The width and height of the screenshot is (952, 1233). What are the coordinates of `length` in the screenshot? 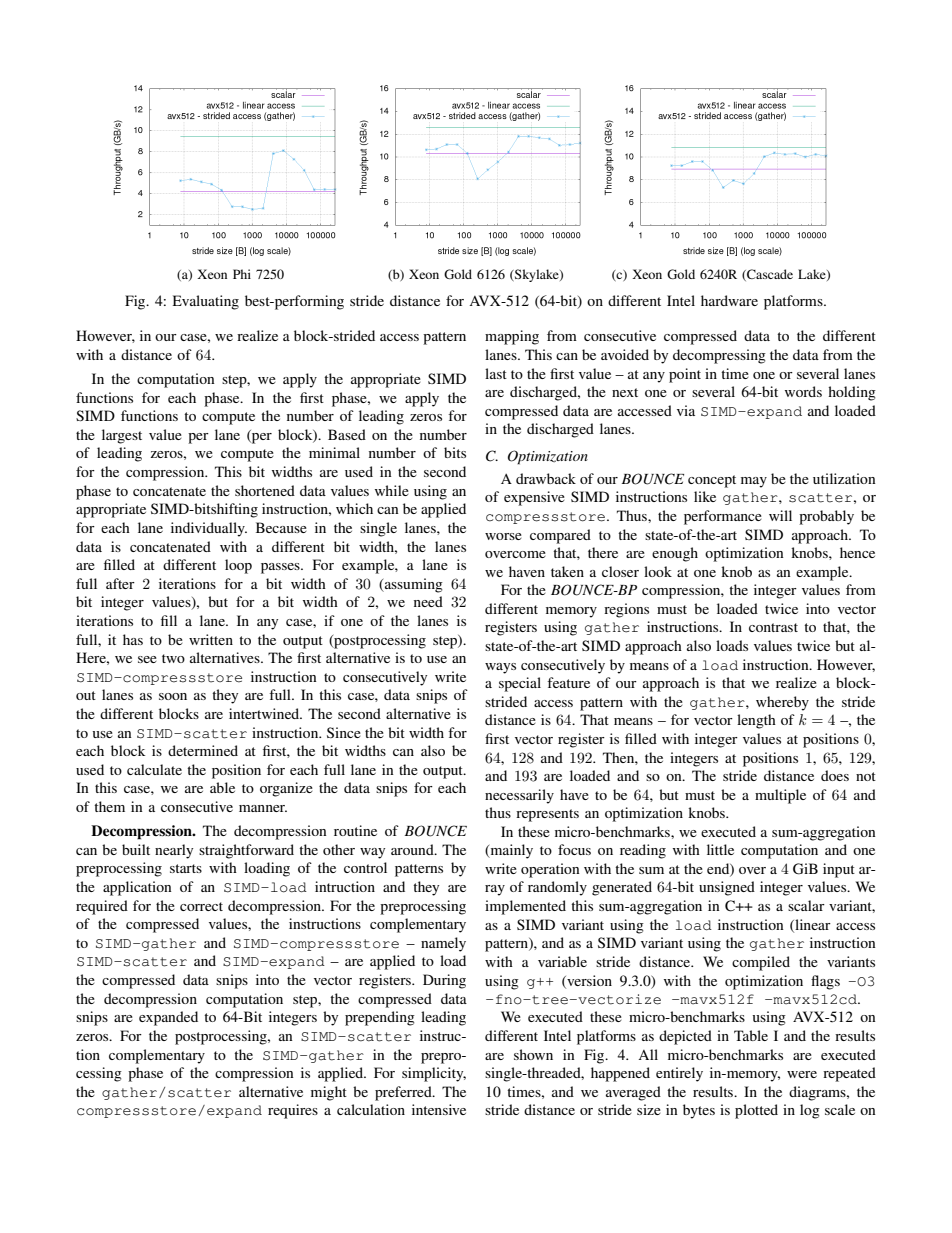 It's located at (756, 721).
